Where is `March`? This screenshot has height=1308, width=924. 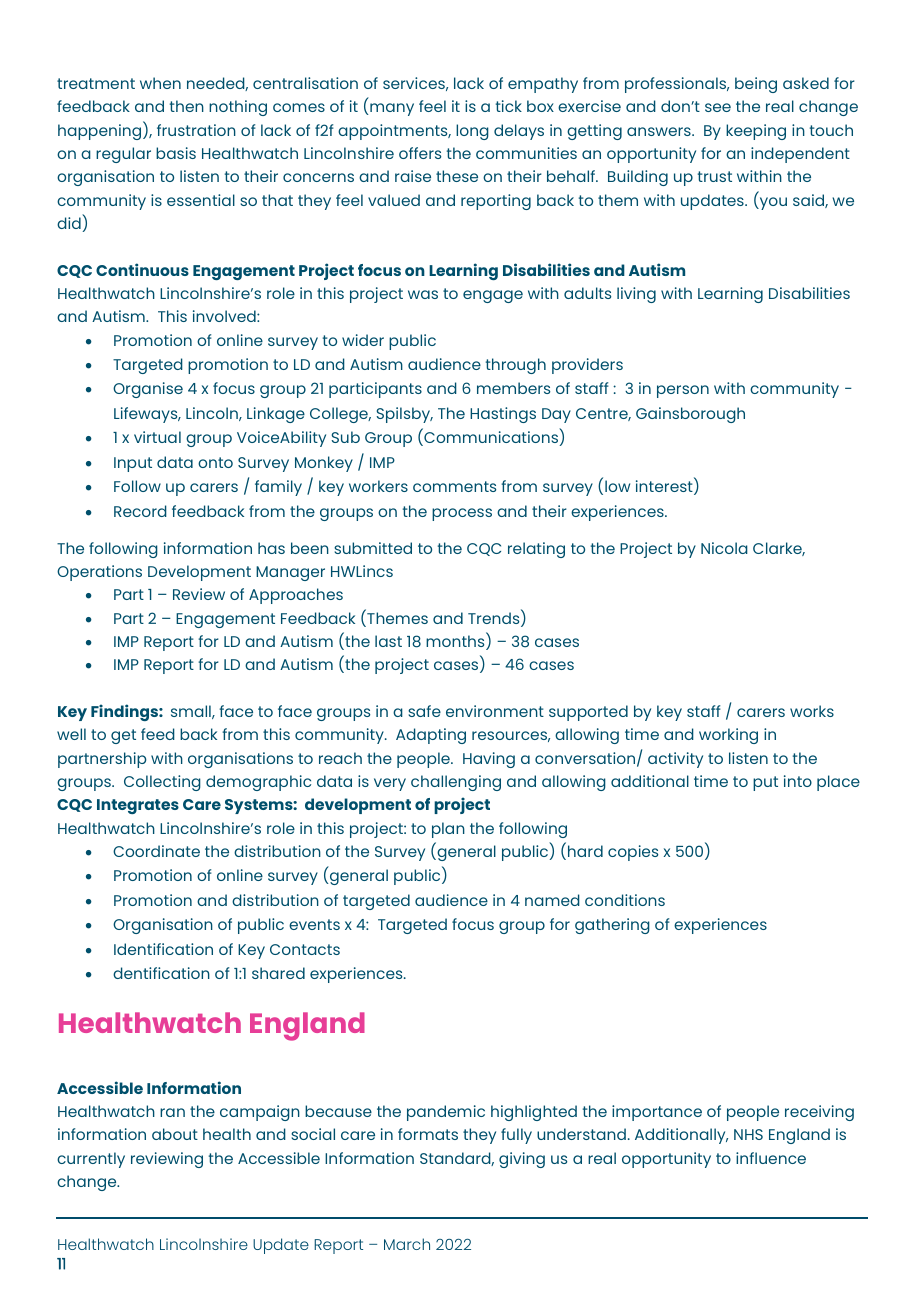 March is located at coordinates (407, 1244).
